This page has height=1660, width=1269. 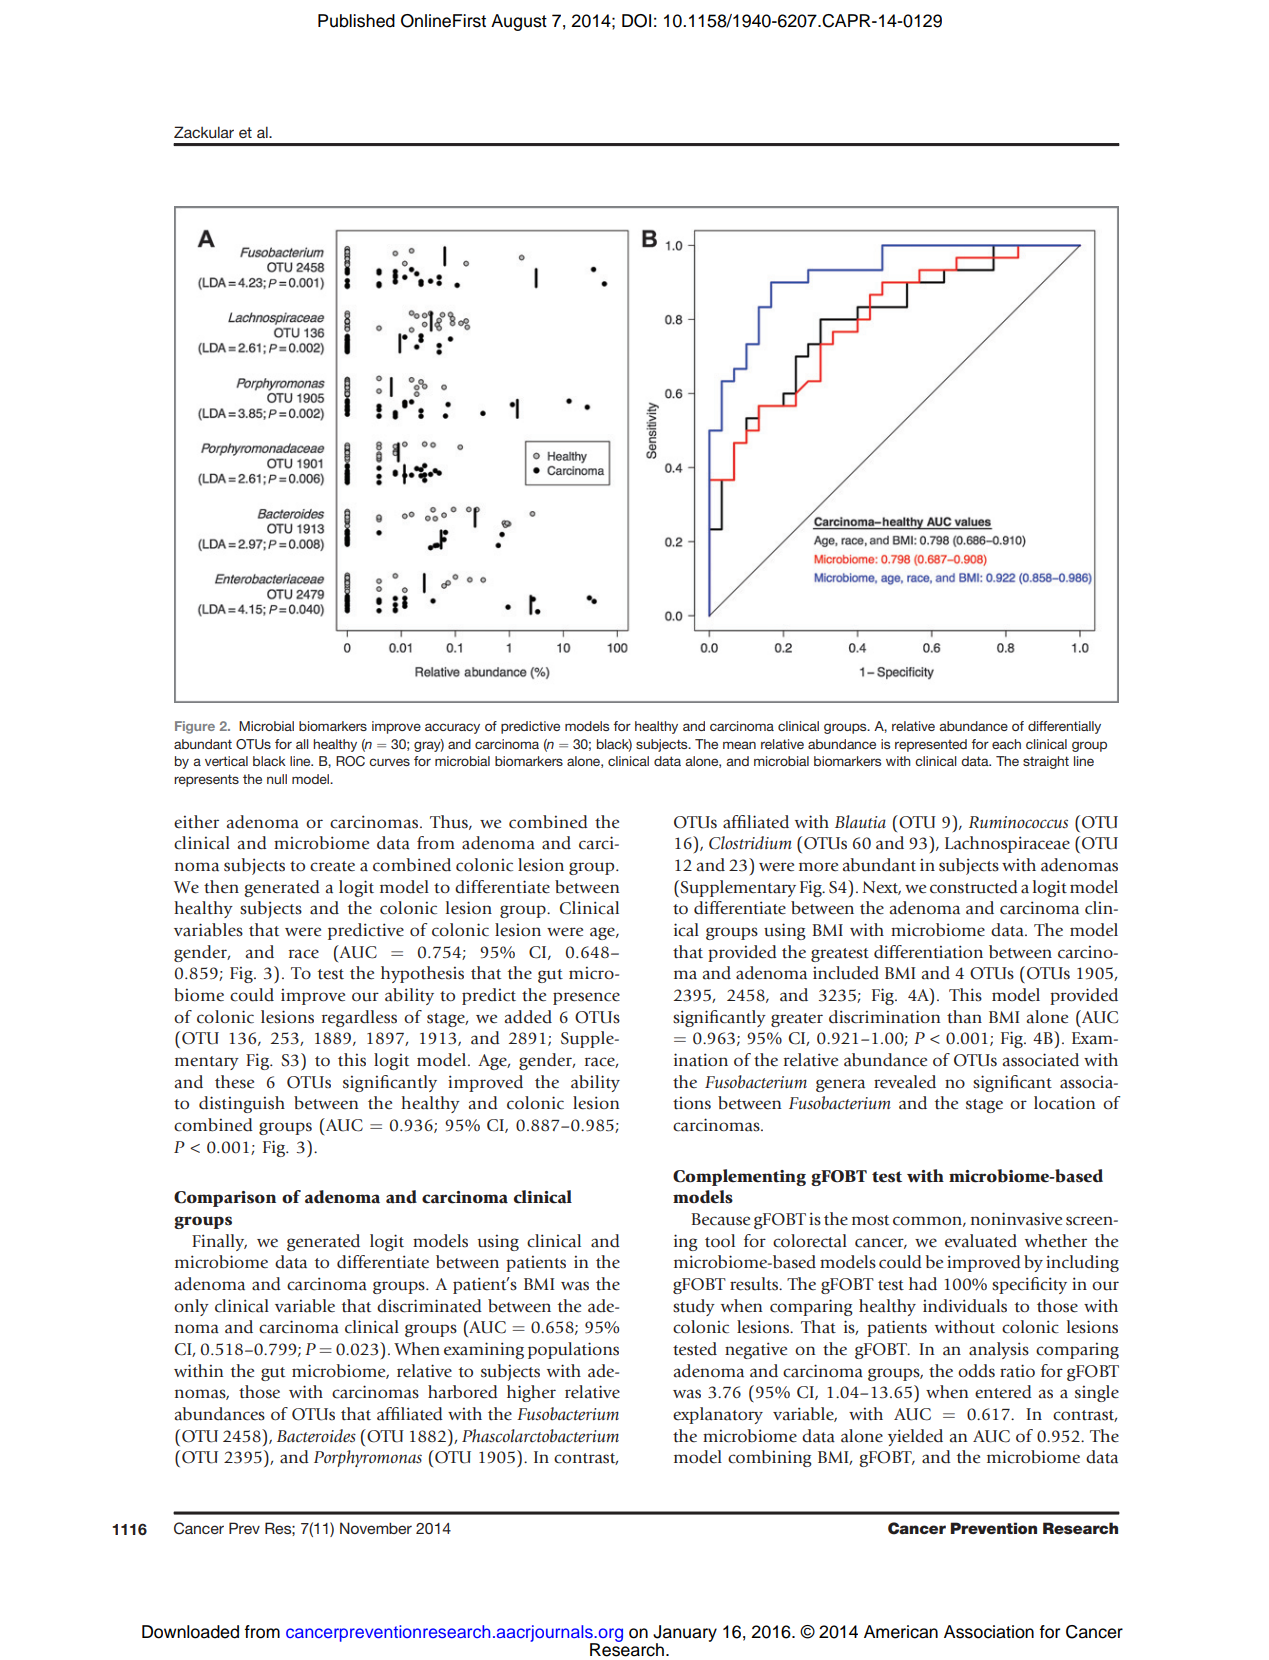 I want to click on differentially, so click(x=1064, y=727).
